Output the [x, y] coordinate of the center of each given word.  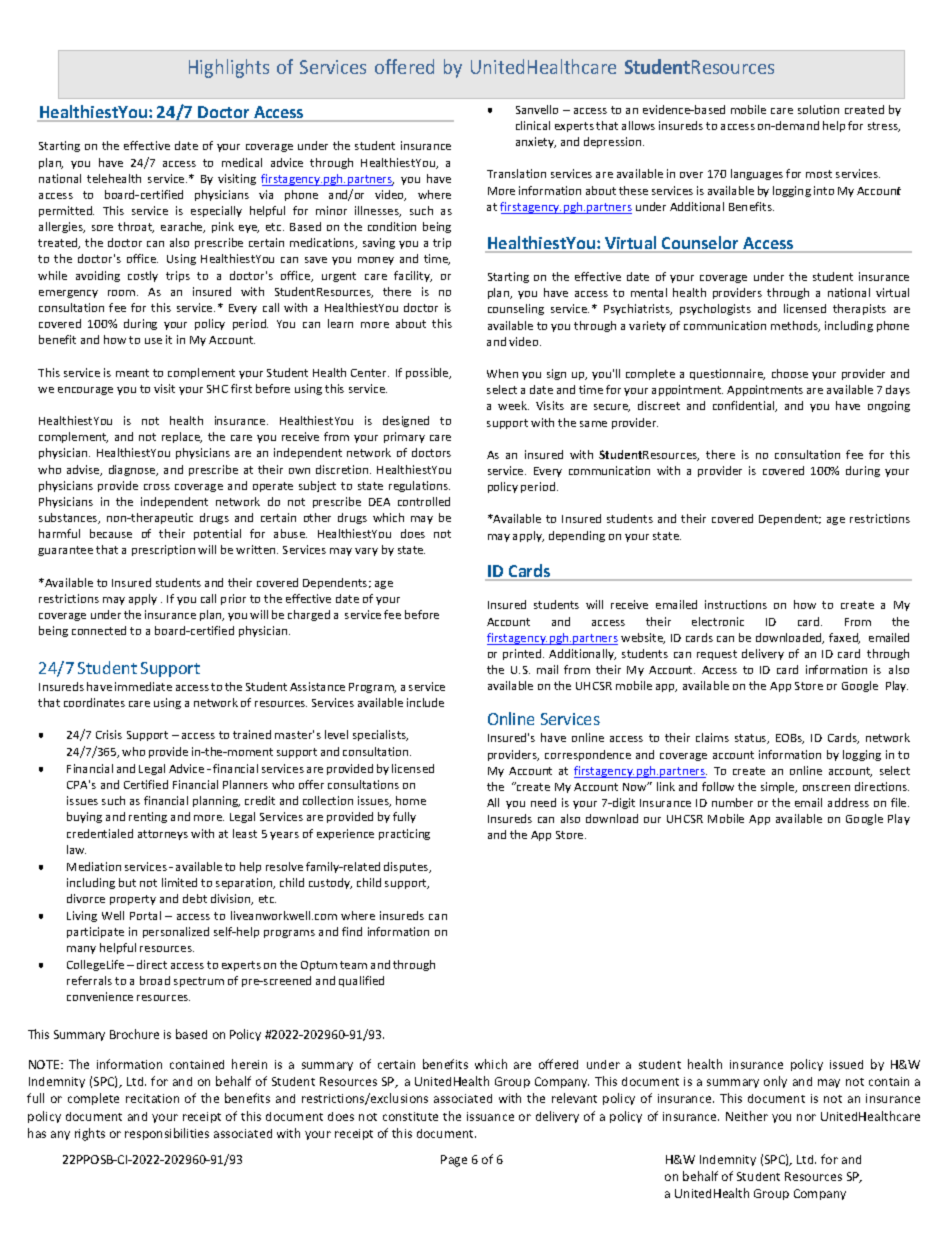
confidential [745, 406]
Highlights [229, 68]
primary [404, 437]
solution [818, 109]
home [411, 800]
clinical [533, 125]
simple [779, 787]
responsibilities [167, 1134]
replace [182, 437]
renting [148, 817]
